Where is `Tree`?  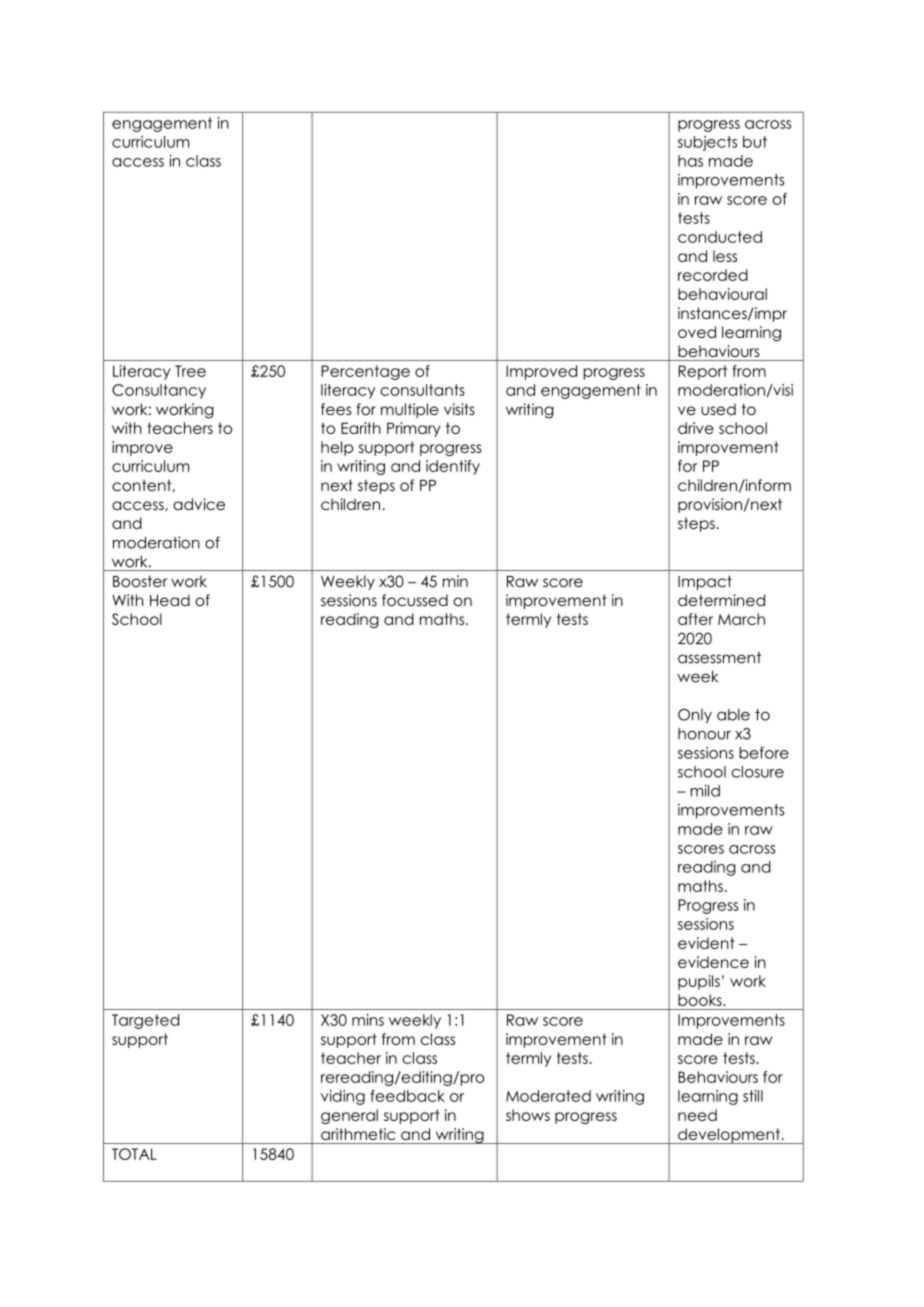
Tree is located at coordinates (190, 371).
